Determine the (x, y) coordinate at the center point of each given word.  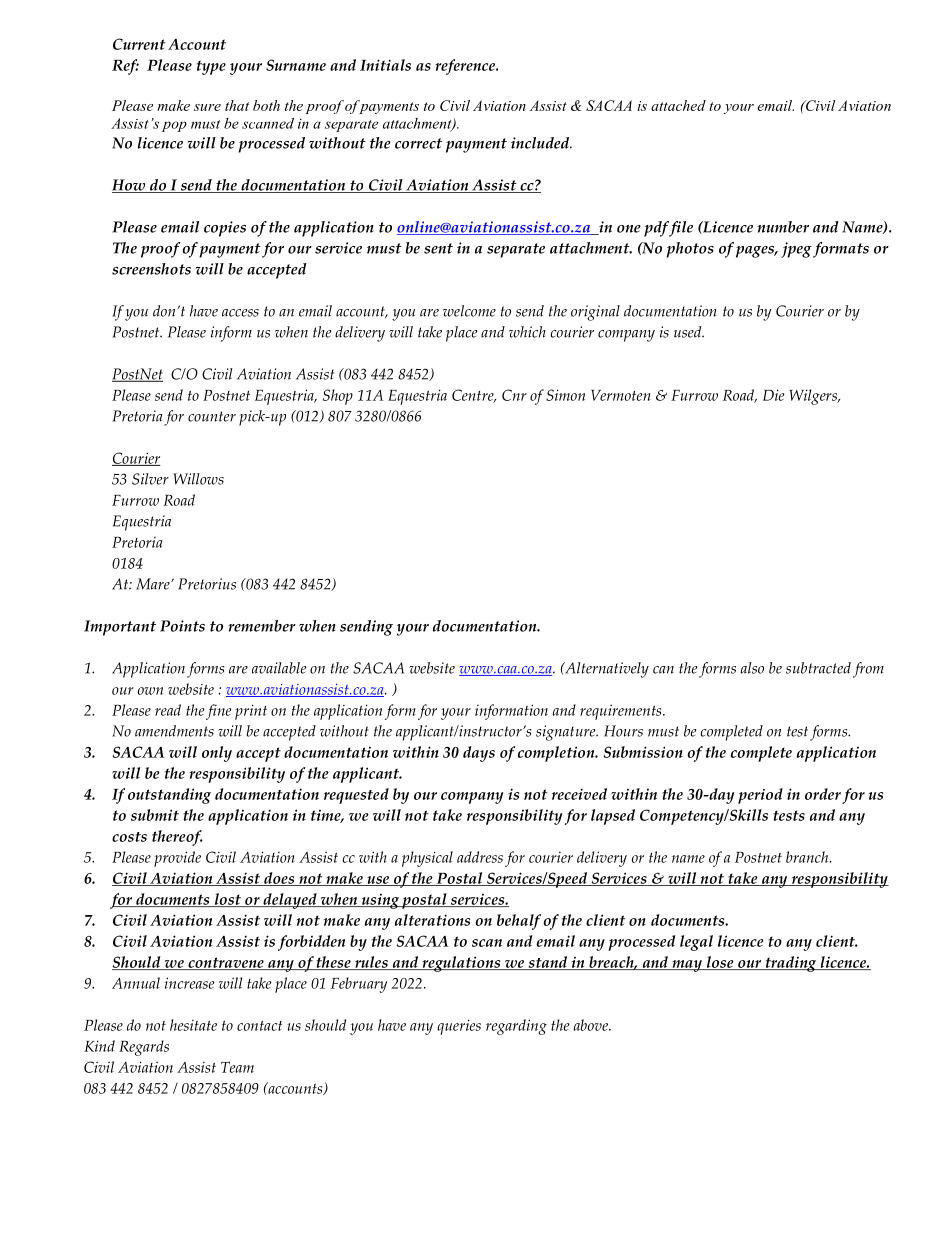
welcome (469, 311)
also (752, 668)
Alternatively (606, 670)
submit (155, 815)
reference (466, 67)
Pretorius (207, 584)
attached (678, 105)
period (760, 796)
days (479, 754)
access (240, 313)
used (689, 332)
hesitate (193, 1025)
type (211, 67)
